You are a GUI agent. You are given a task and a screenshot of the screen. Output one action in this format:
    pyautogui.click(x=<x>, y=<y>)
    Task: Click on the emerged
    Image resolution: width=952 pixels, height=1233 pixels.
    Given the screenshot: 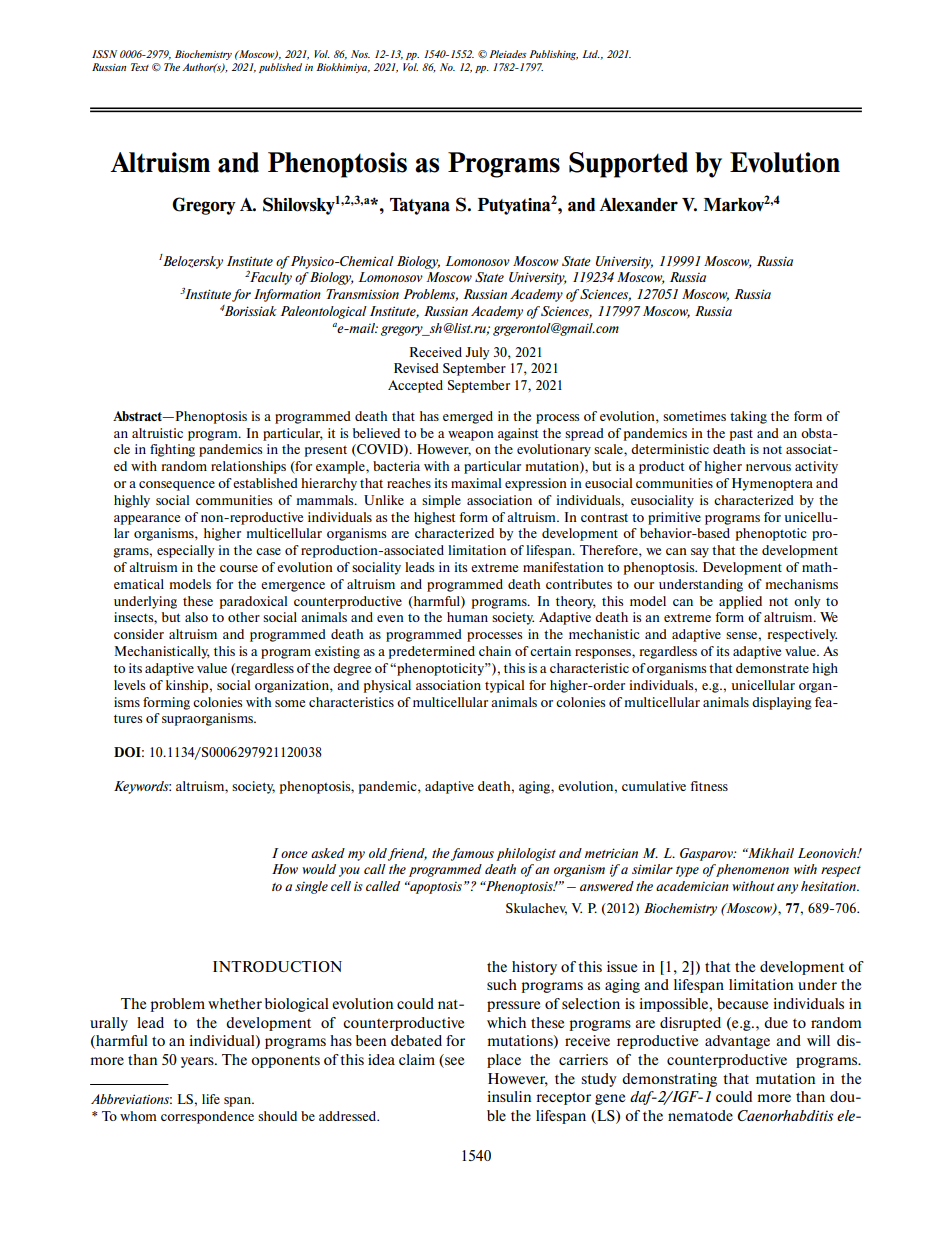 What is the action you would take?
    pyautogui.click(x=468, y=417)
